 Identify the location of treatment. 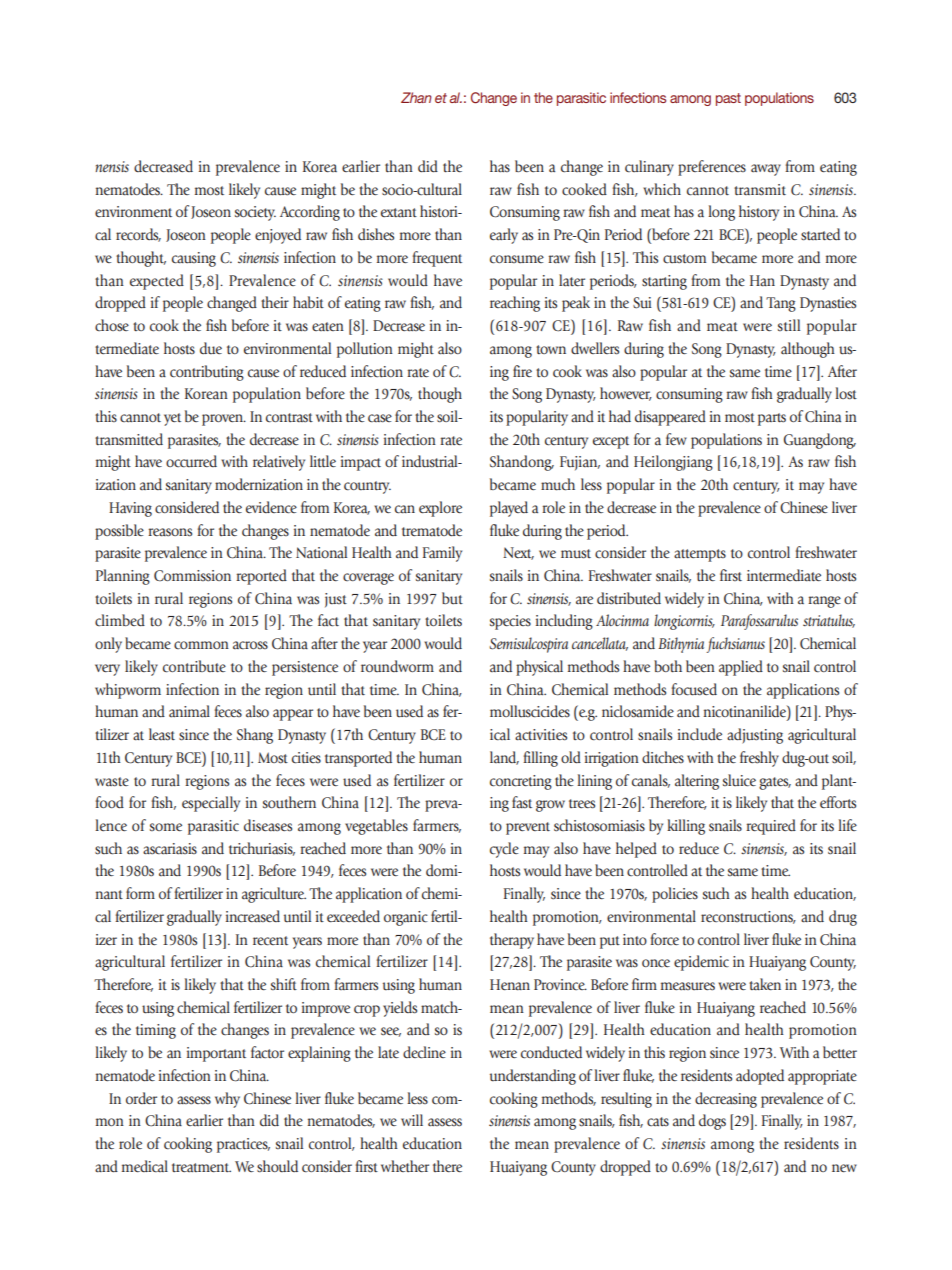
(201, 1167).
